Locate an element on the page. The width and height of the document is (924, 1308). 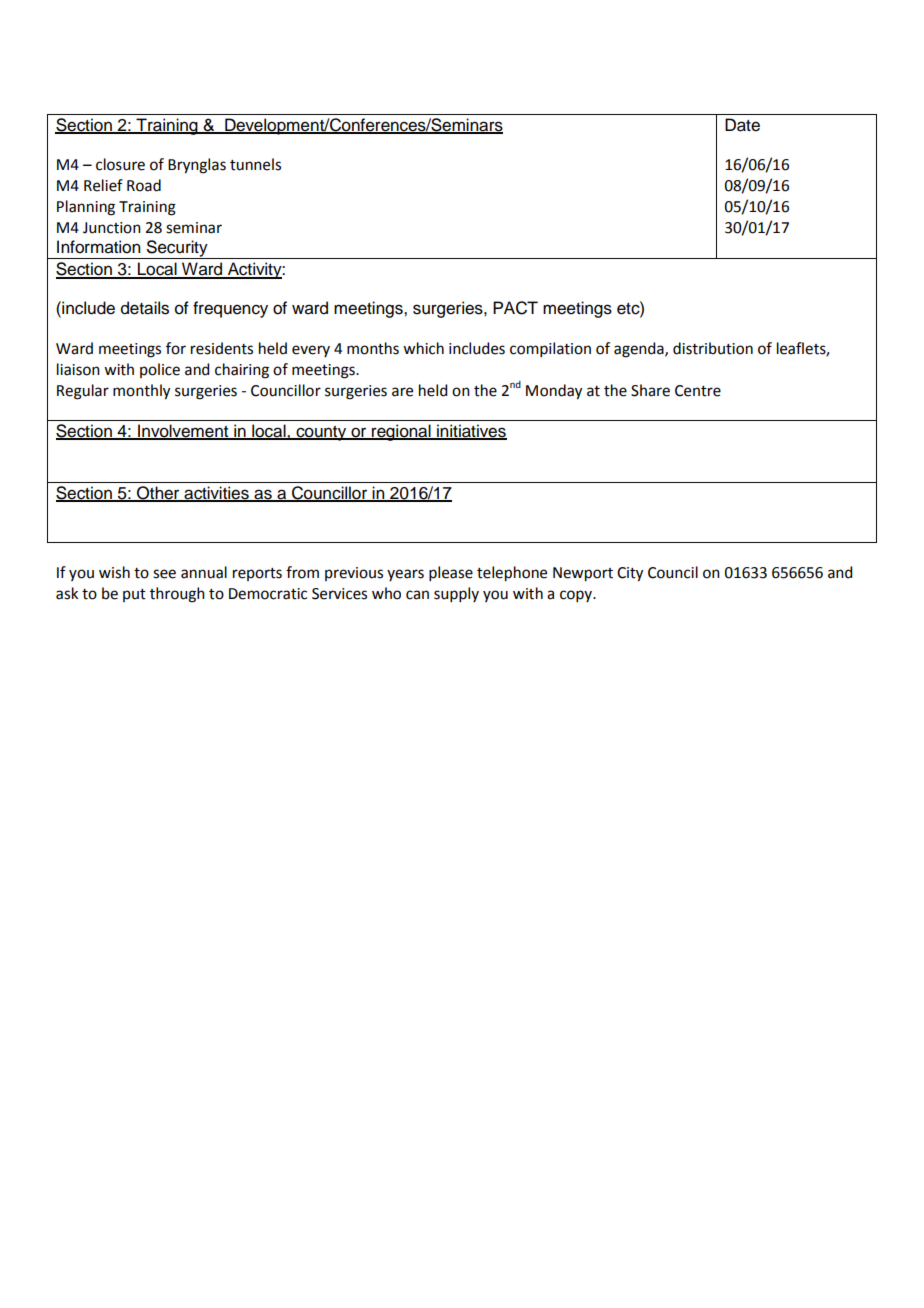
see is located at coordinates (164, 574).
